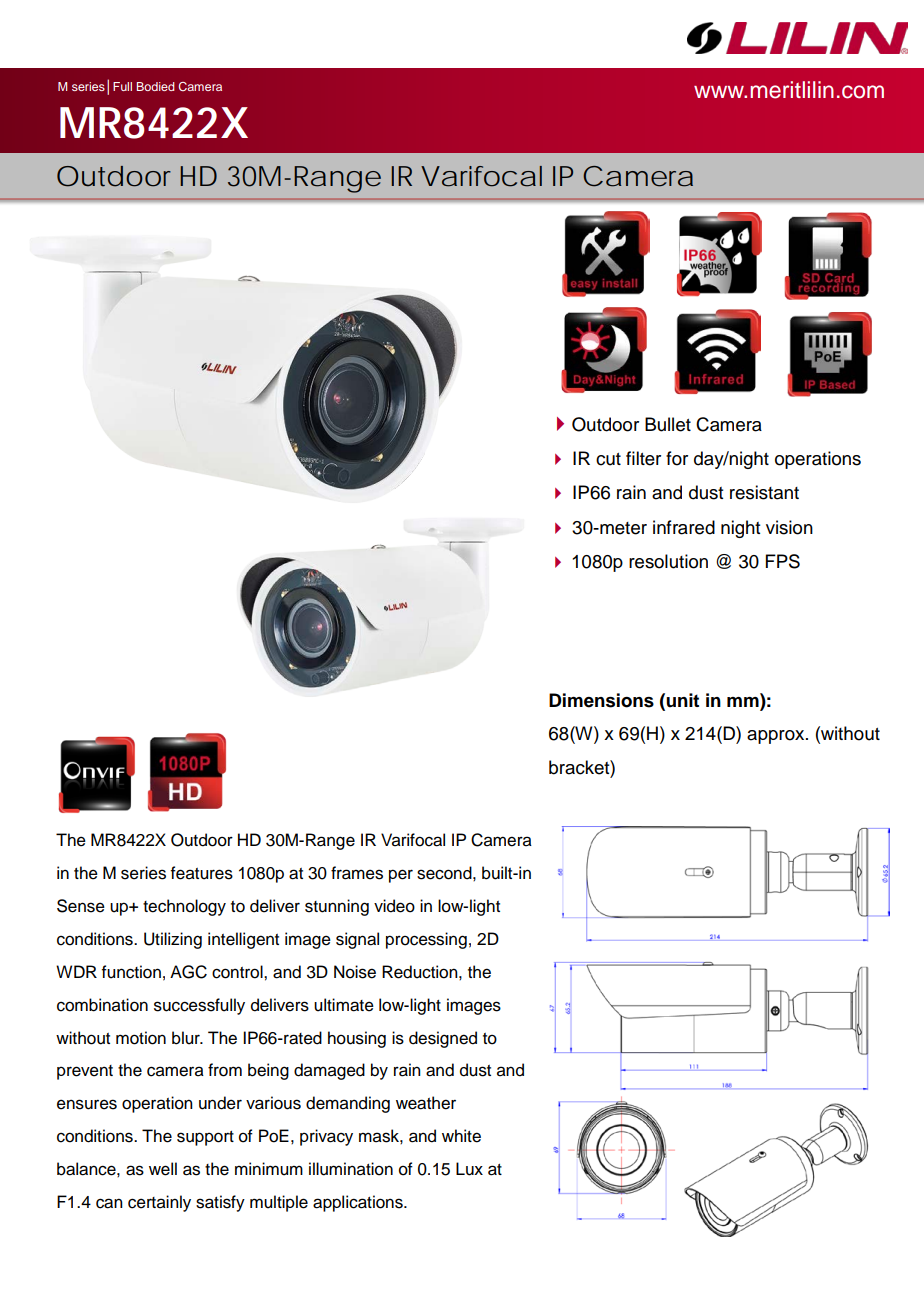  I want to click on approx, so click(777, 737).
